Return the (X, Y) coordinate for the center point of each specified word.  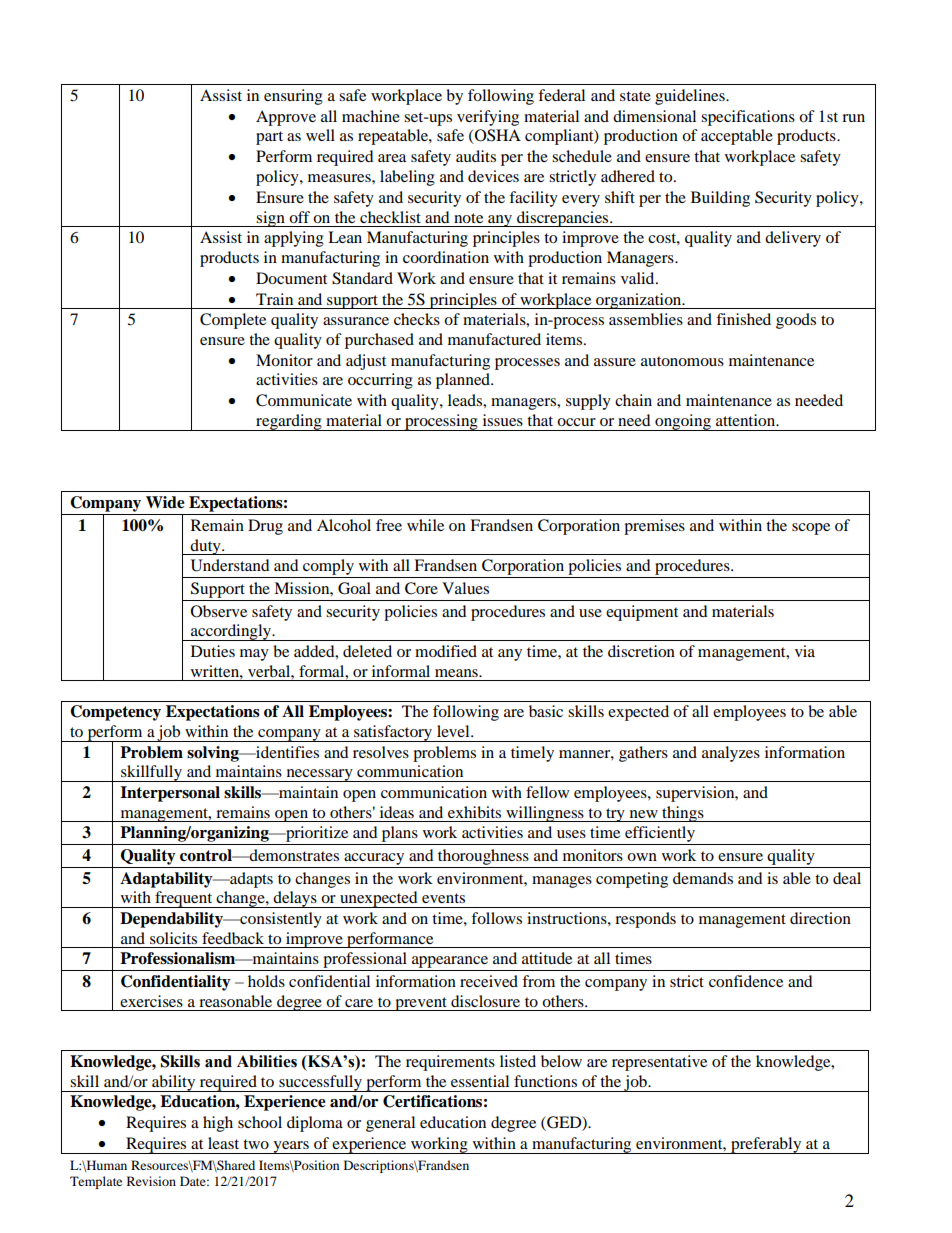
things (683, 814)
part (269, 138)
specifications (748, 118)
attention (746, 420)
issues (503, 420)
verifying (488, 118)
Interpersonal (170, 794)
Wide (165, 502)
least (223, 1143)
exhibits (474, 812)
